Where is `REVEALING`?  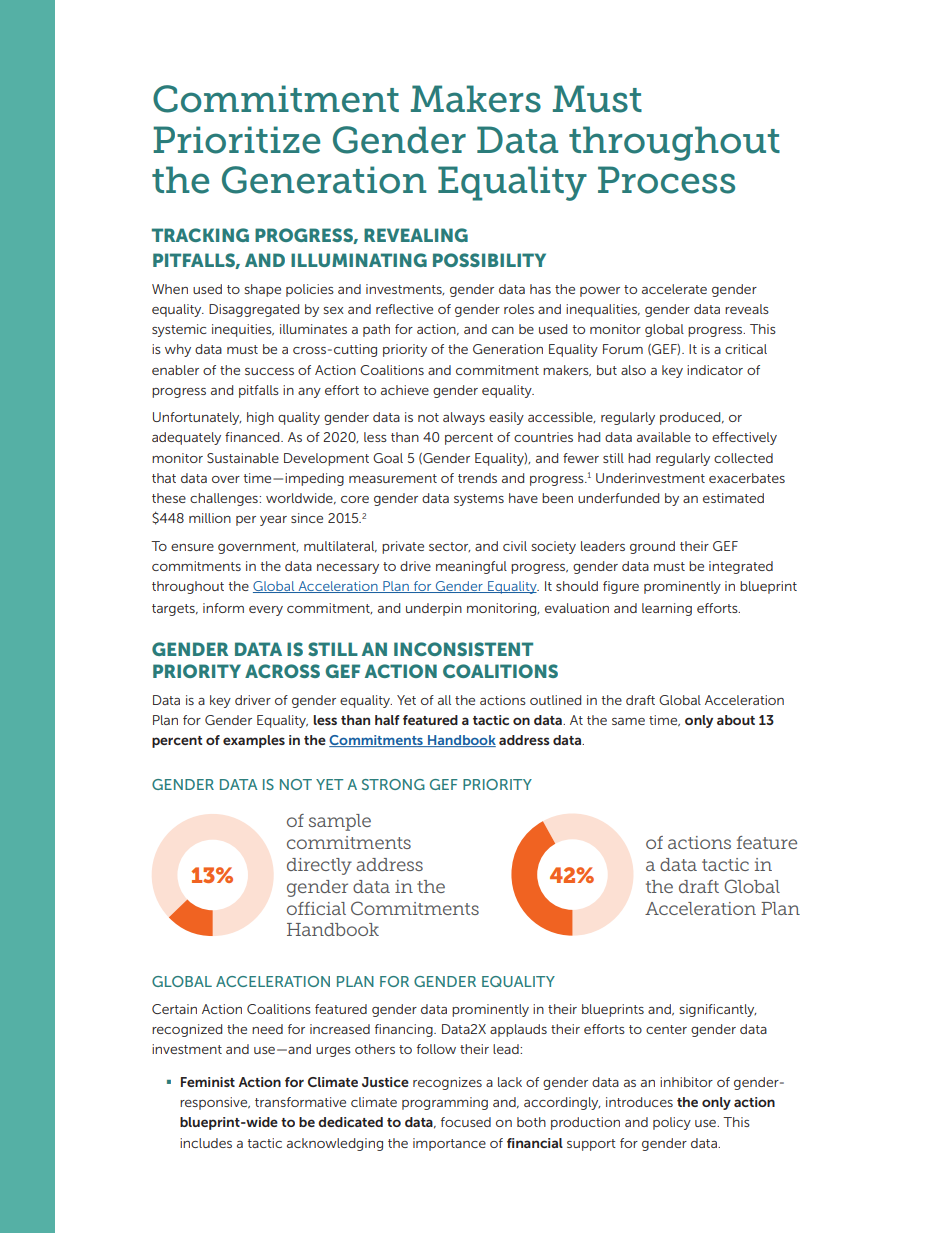 REVEALING is located at coordinates (416, 235).
